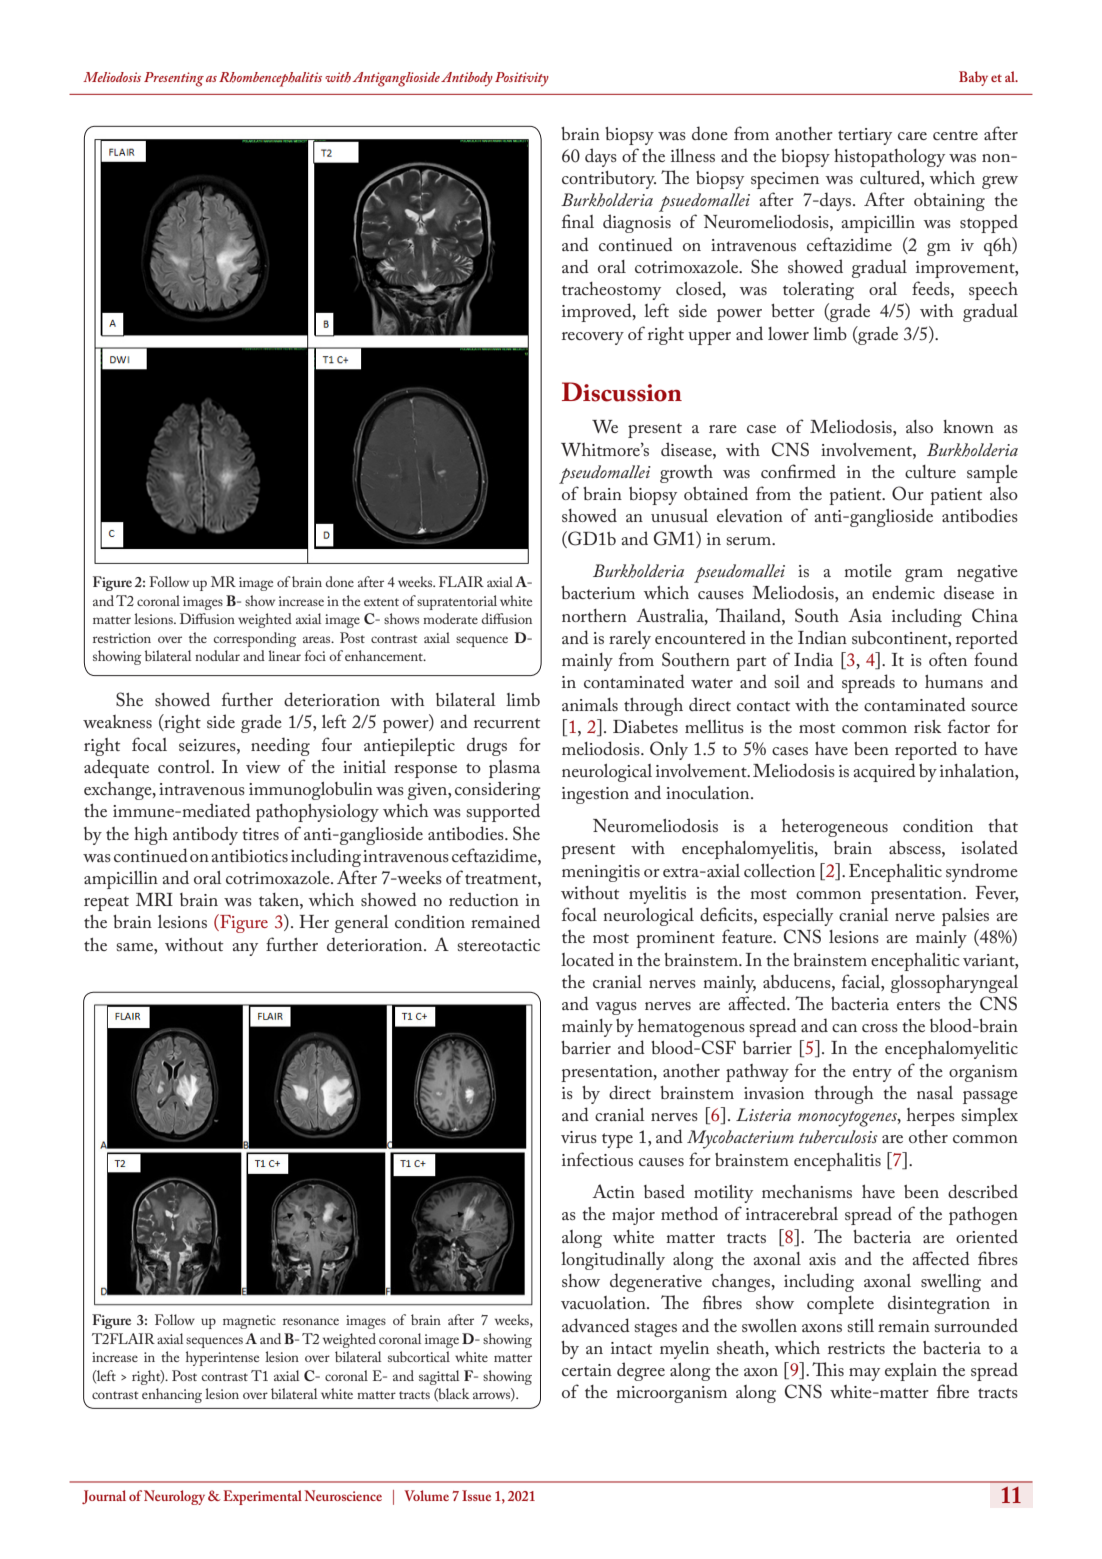 The width and height of the page is (1102, 1559). What do you see at coordinates (912, 136) in the page?
I see `care` at bounding box center [912, 136].
